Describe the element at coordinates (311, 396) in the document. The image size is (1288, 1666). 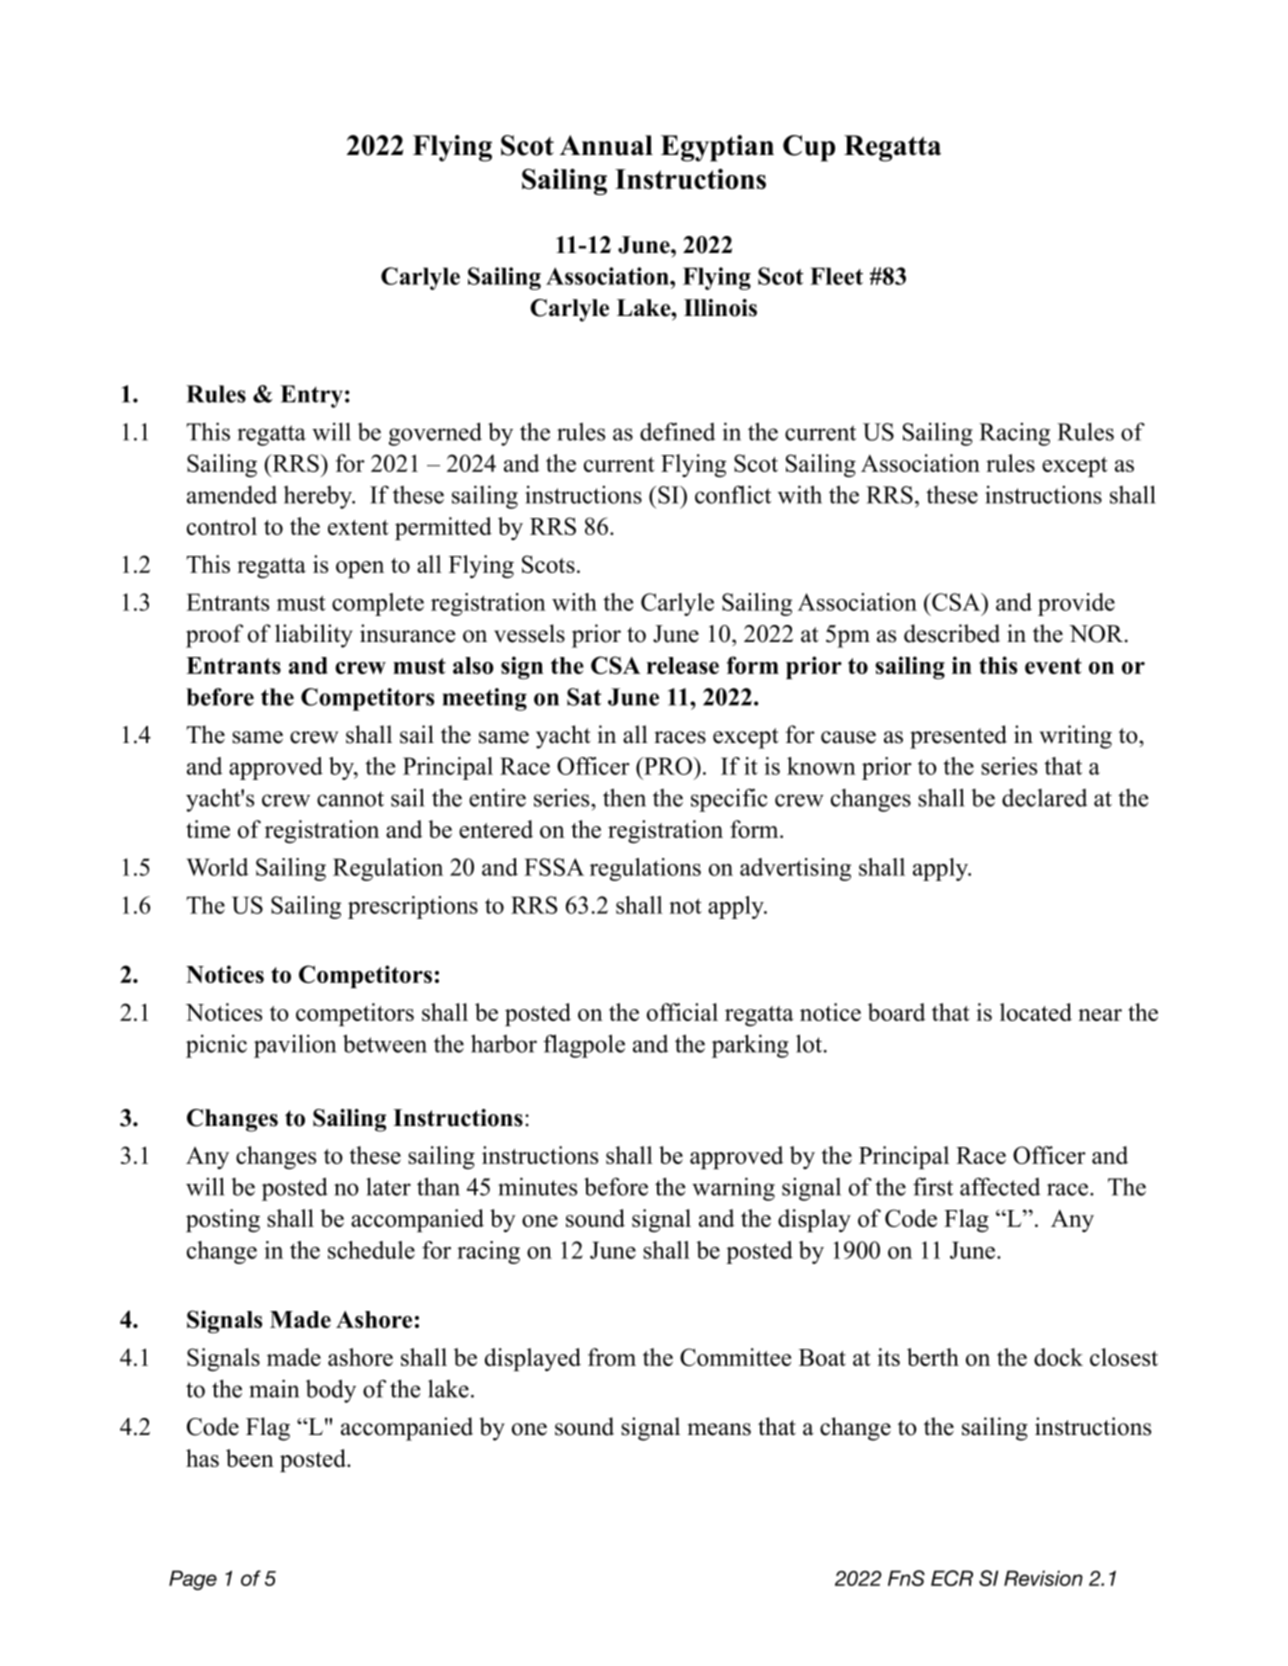
I see `Entry` at that location.
